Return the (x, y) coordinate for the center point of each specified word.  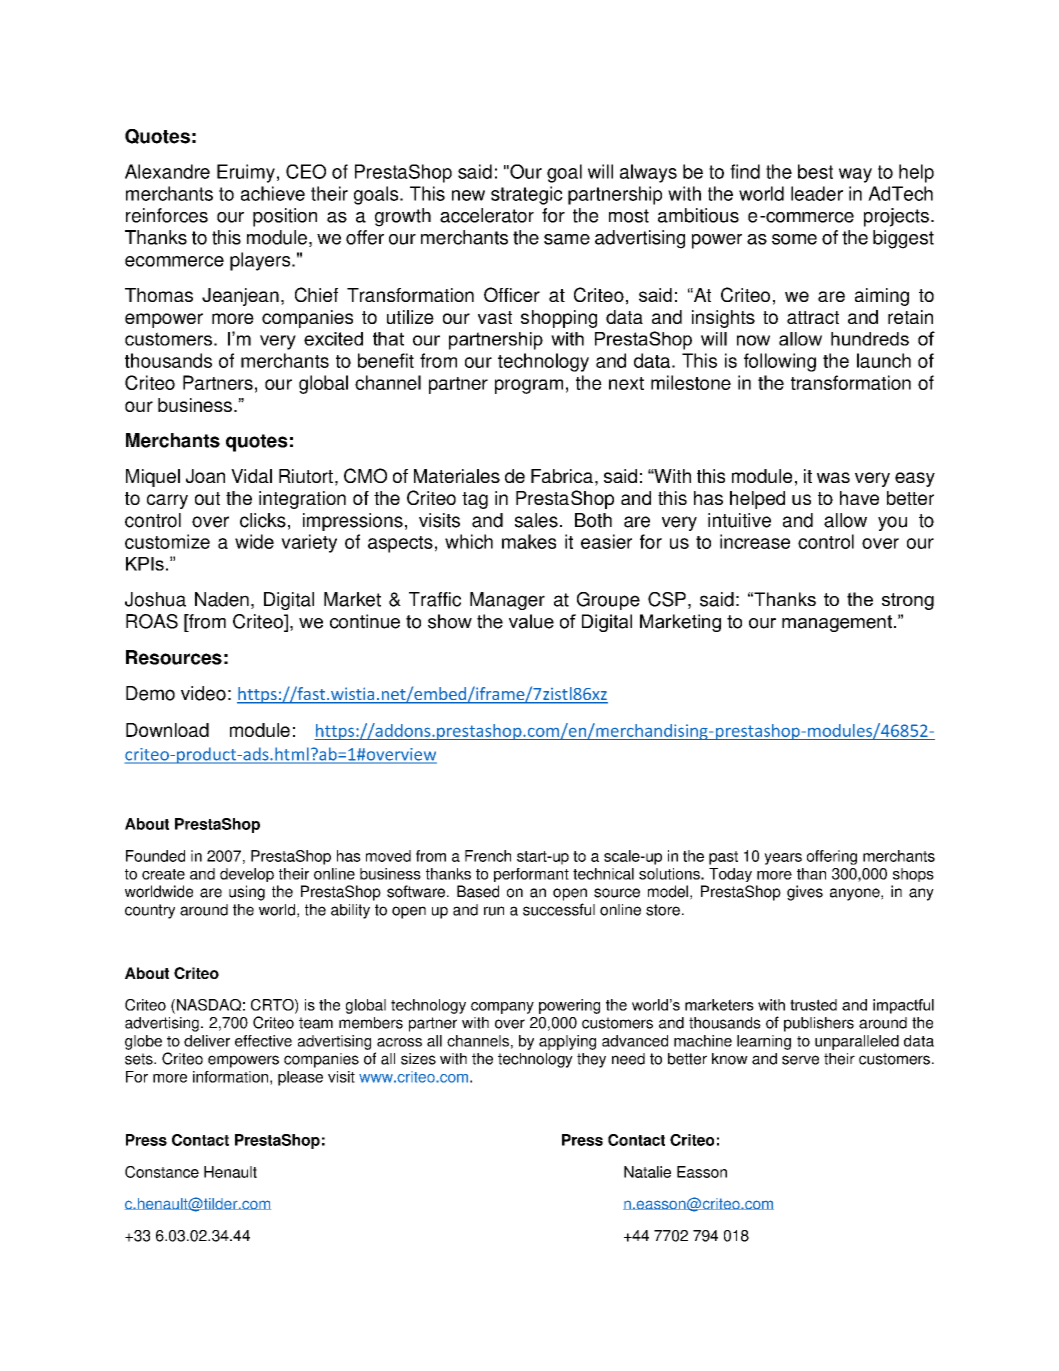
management (838, 623)
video (203, 693)
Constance (162, 1172)
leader (817, 193)
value (531, 621)
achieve (273, 193)
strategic (527, 195)
